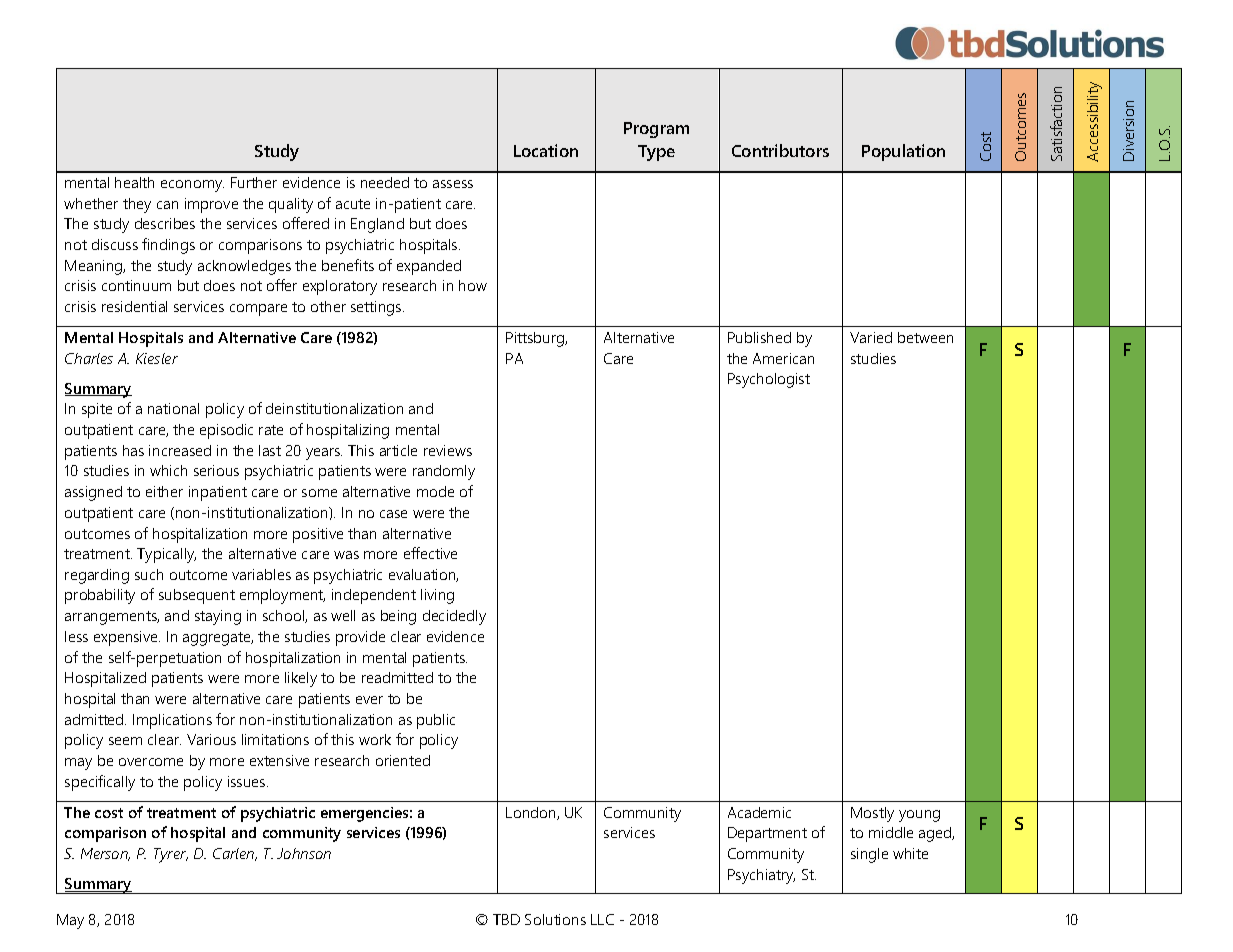 This screenshot has width=1233, height=952. Describe the element at coordinates (546, 150) in the screenshot. I see `Location` at that location.
